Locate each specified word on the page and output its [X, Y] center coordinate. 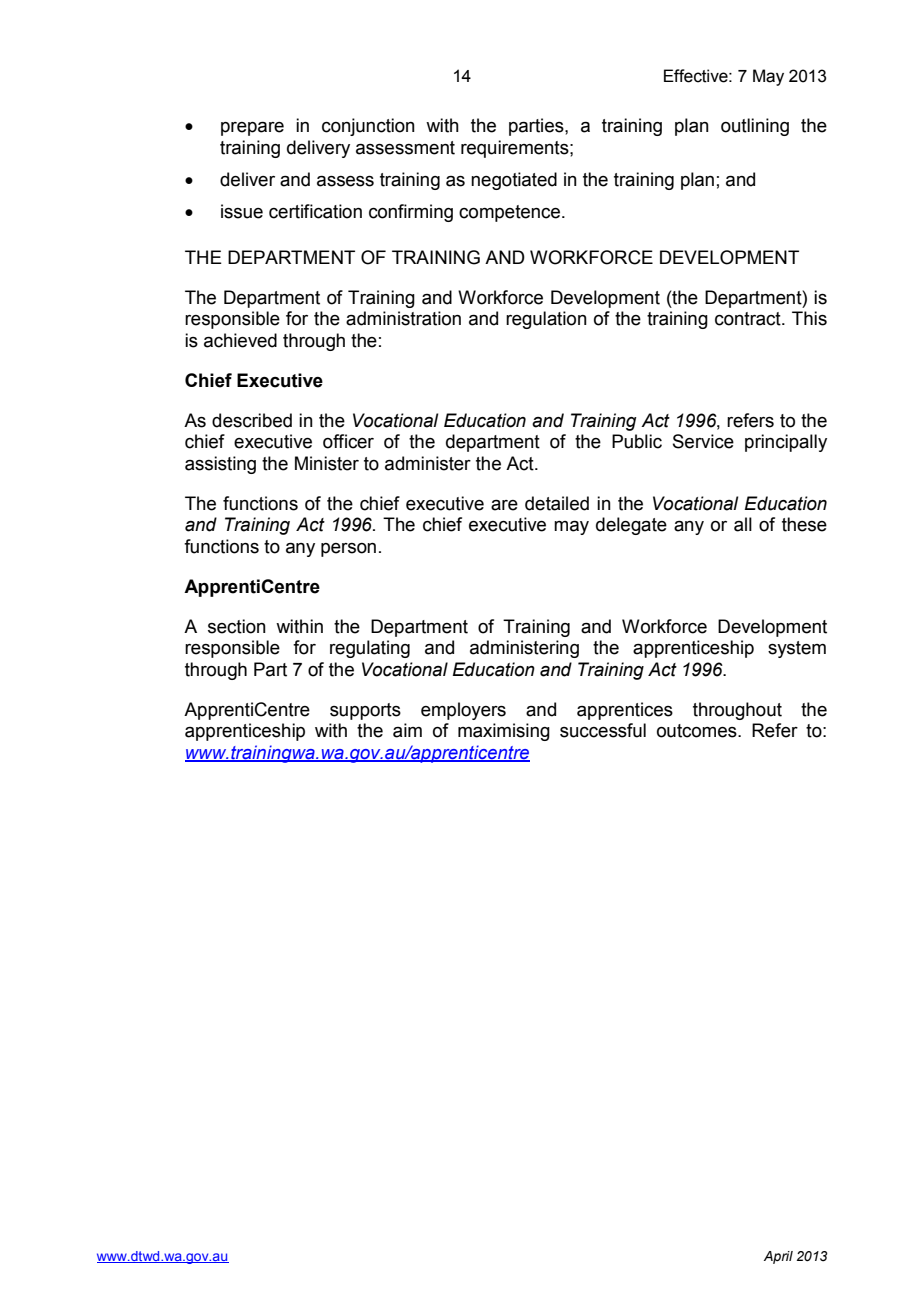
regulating [370, 649]
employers [463, 711]
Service [703, 441]
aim [407, 730]
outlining [755, 127]
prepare [252, 129]
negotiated [514, 181]
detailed [557, 503]
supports [365, 711]
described [252, 420]
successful [603, 730]
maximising [504, 732]
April [778, 1257]
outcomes [698, 731]
